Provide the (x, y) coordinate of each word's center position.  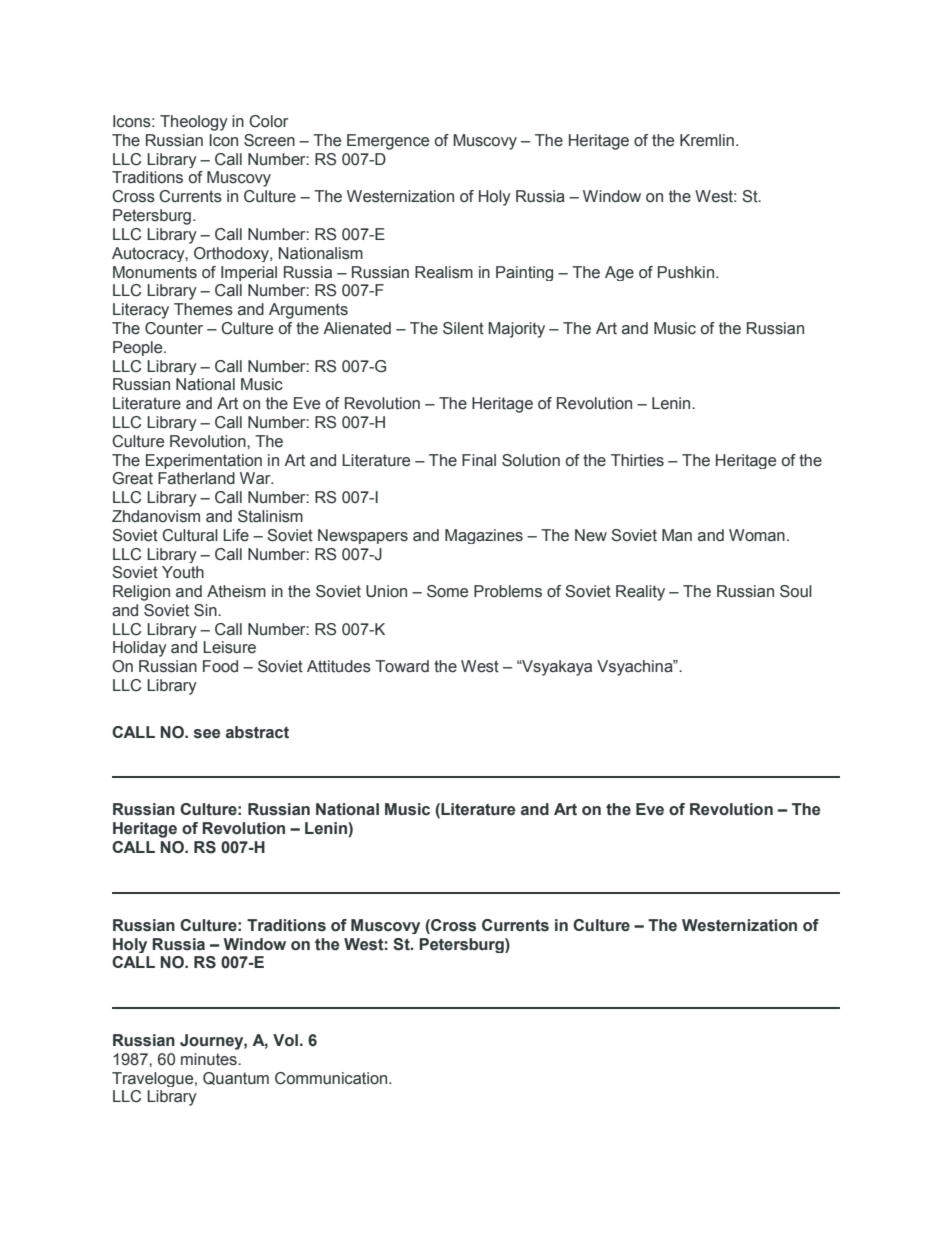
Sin (206, 610)
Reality (640, 593)
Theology (194, 123)
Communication (332, 1078)
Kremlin (707, 140)
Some (447, 591)
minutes (210, 1059)
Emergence (388, 142)
